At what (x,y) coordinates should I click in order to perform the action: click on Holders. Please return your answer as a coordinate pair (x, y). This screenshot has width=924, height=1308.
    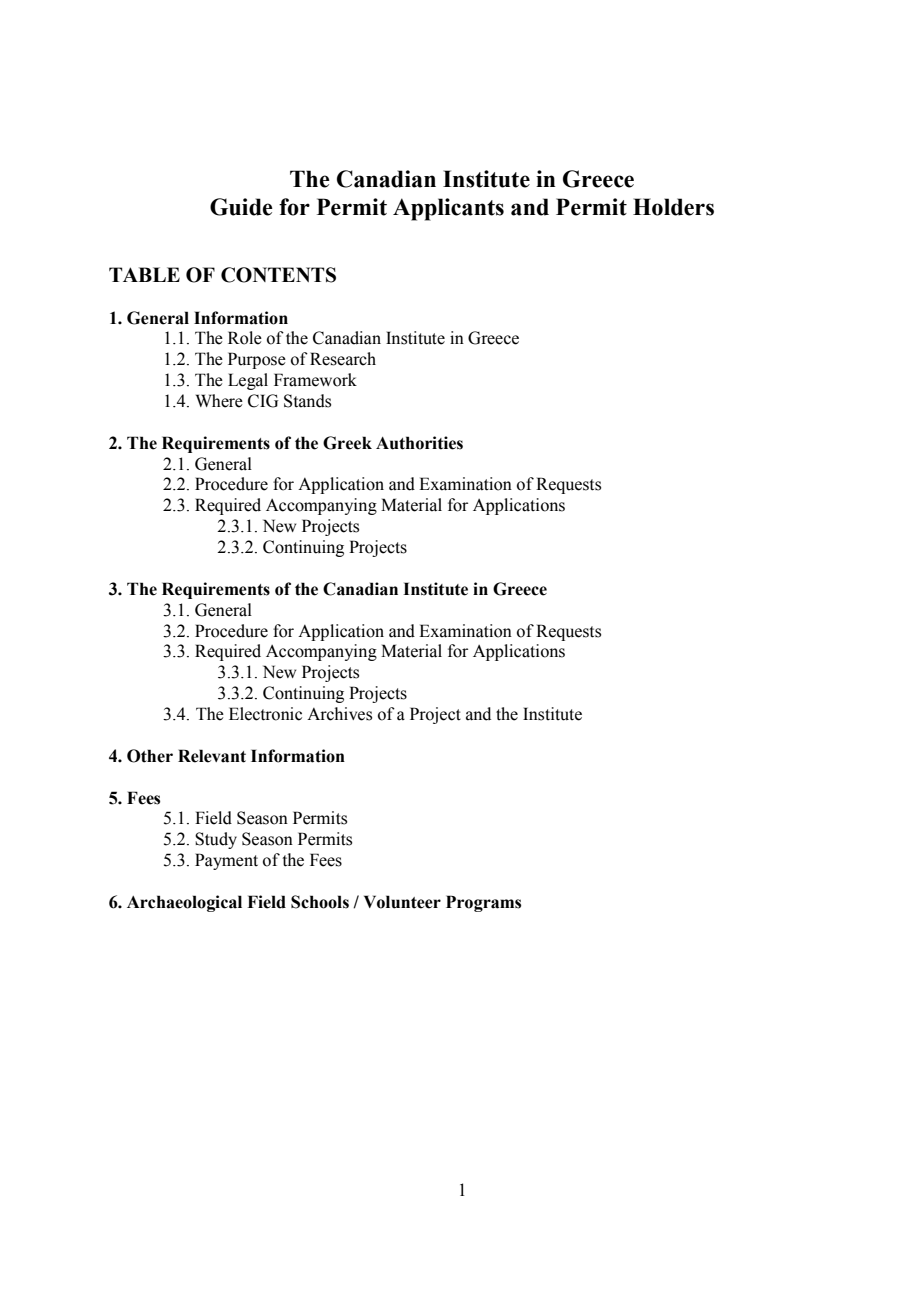
    Looking at the image, I should click on (673, 207).
